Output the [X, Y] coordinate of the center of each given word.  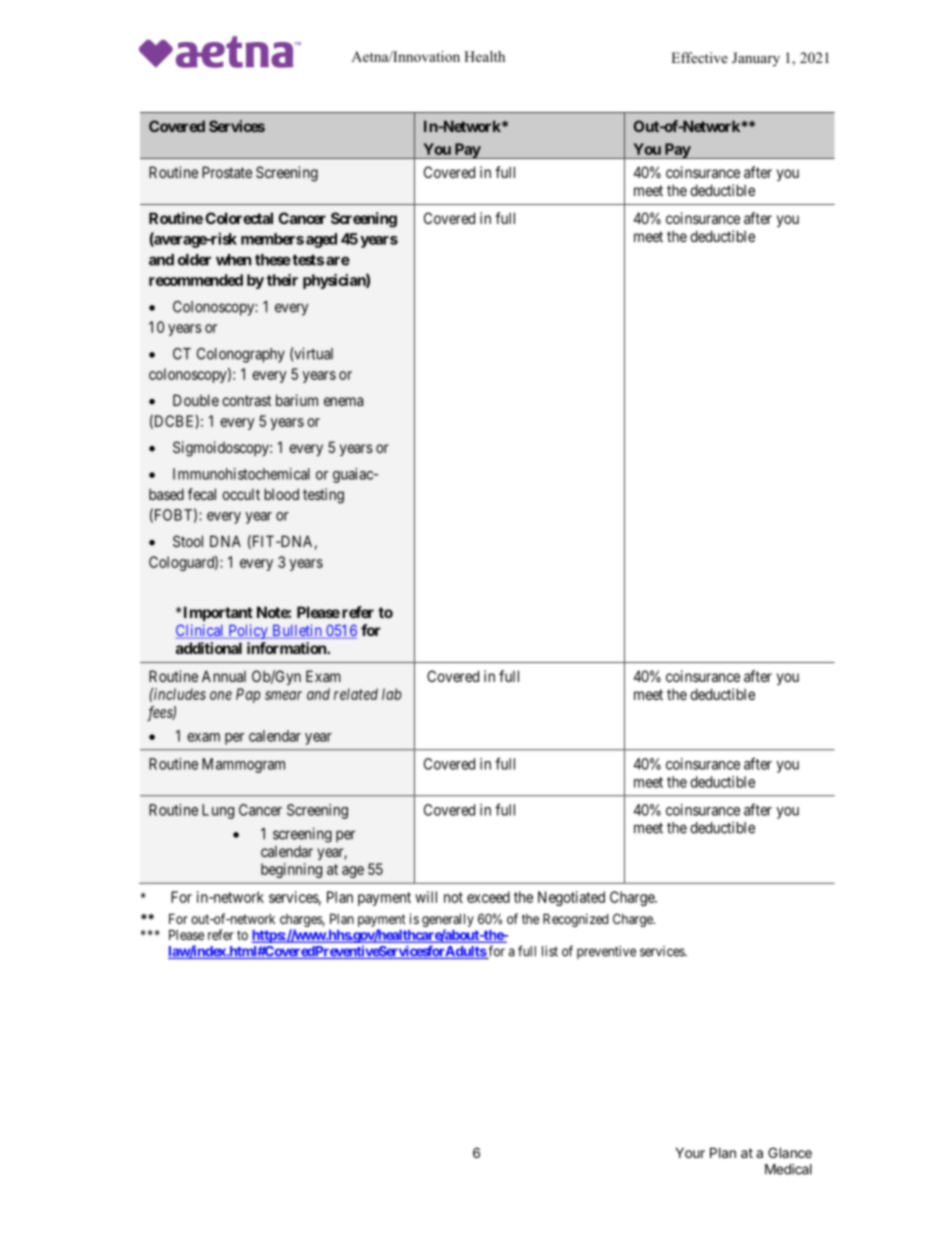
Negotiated [571, 898]
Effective [699, 57]
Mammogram [243, 765]
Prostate [227, 172]
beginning [291, 870]
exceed [488, 897]
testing [323, 496]
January [756, 59]
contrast [246, 400]
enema [343, 401]
